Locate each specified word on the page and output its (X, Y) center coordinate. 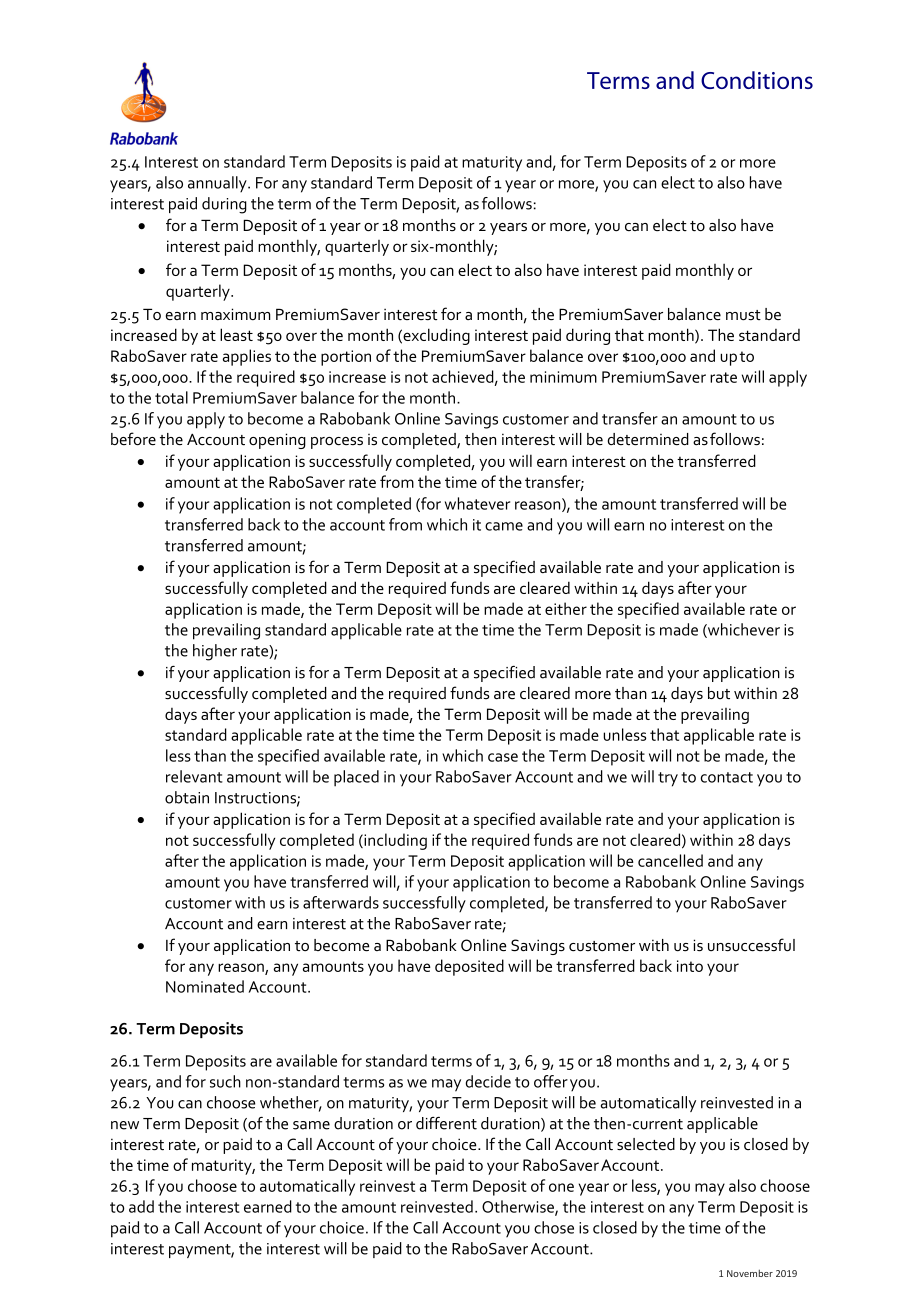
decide (488, 1081)
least (236, 334)
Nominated (205, 986)
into (690, 966)
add (141, 1206)
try (668, 779)
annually (218, 184)
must (743, 315)
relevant (194, 776)
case (503, 757)
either (566, 608)
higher (215, 652)
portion (346, 358)
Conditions (757, 80)
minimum (563, 377)
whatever (477, 503)
